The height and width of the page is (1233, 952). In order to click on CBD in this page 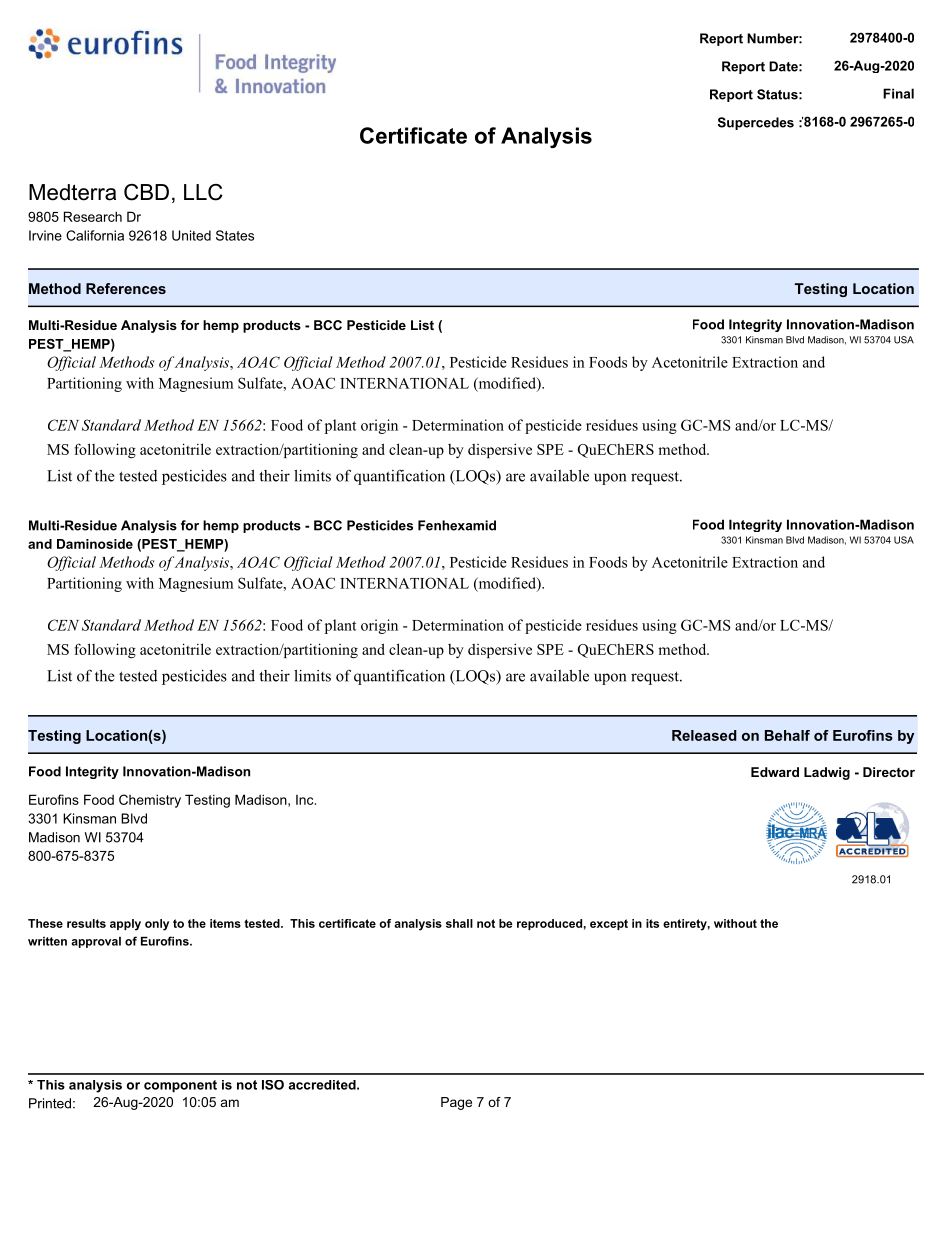, I will do `click(146, 192)`.
